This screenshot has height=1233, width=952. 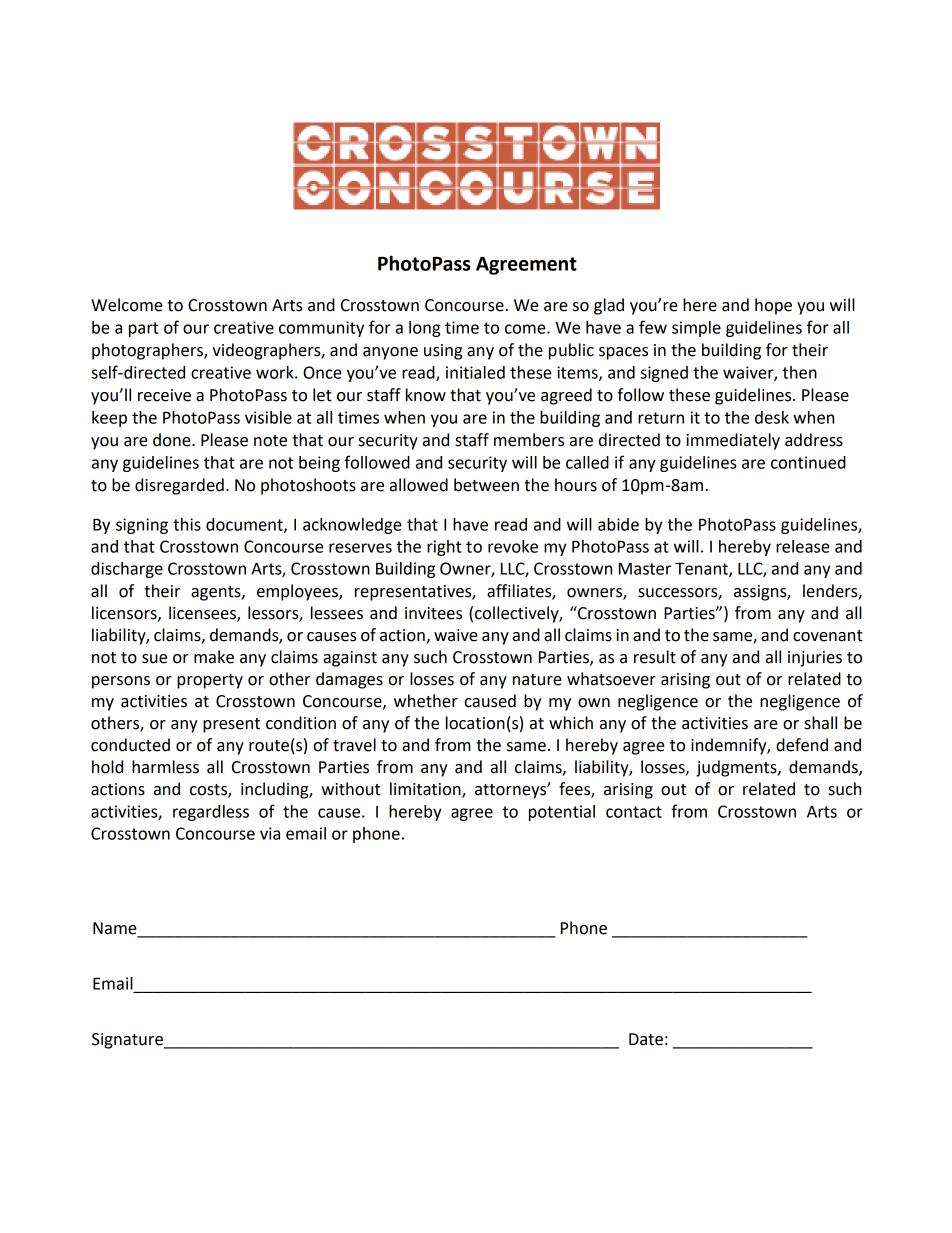 I want to click on via, so click(x=270, y=833).
